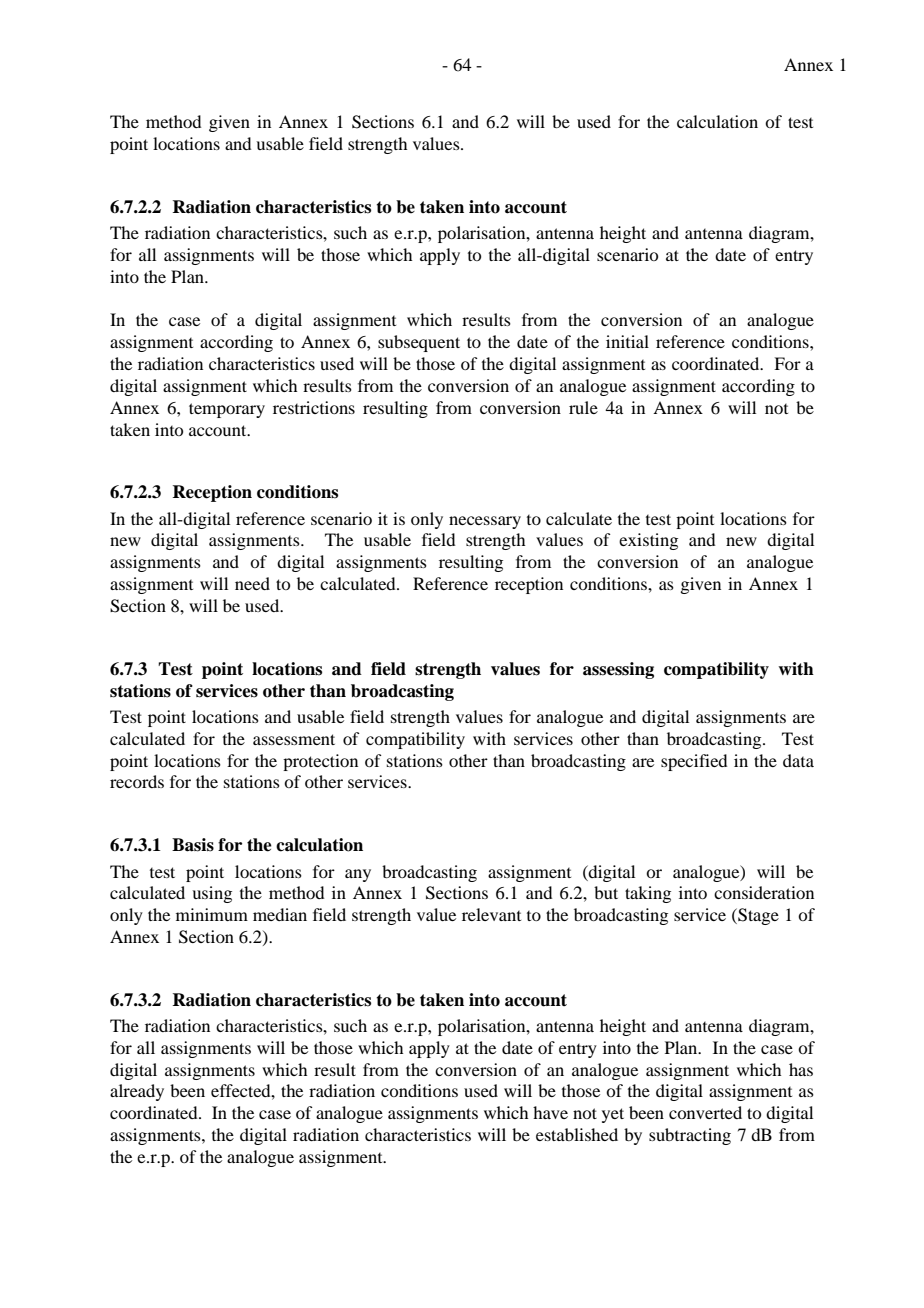  Describe the element at coordinates (419, 343) in the document. I see `subsequent` at that location.
